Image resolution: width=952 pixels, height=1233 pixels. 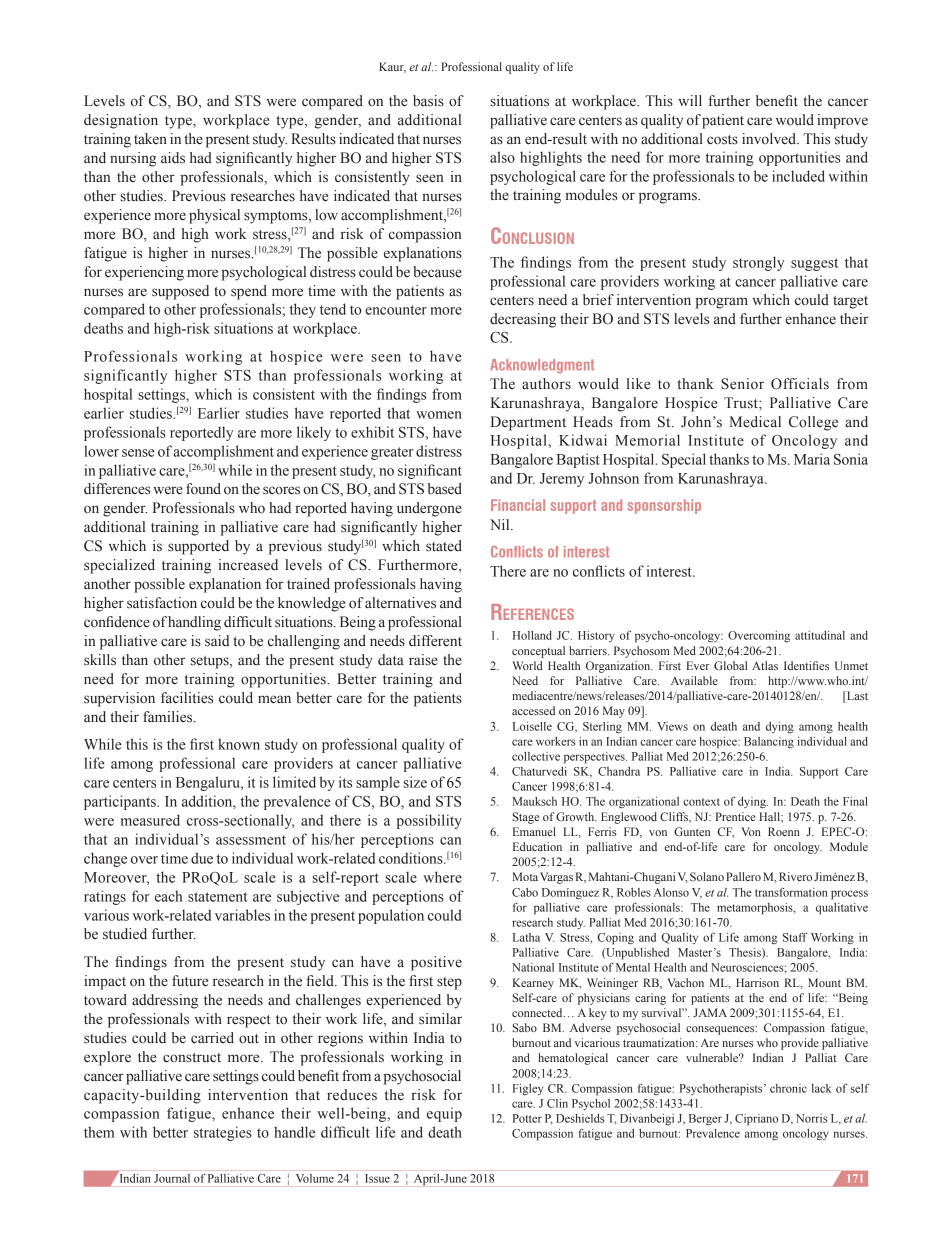 What do you see at coordinates (756, 909) in the screenshot?
I see `metamorphosis` at bounding box center [756, 909].
